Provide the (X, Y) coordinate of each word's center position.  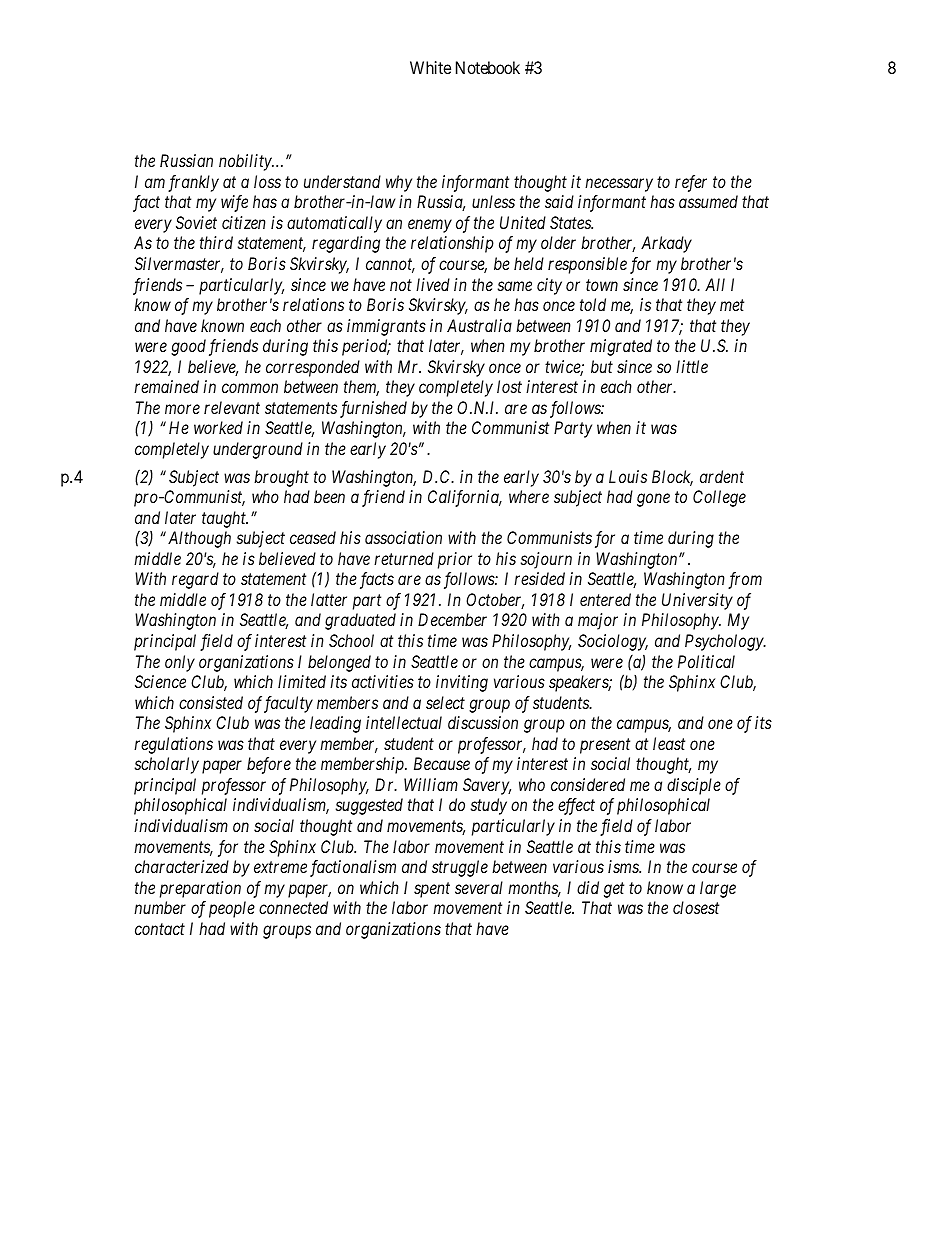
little (692, 366)
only (180, 663)
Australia (479, 325)
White (430, 67)
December (452, 619)
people (232, 909)
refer (691, 183)
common (250, 388)
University (697, 601)
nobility (246, 162)
